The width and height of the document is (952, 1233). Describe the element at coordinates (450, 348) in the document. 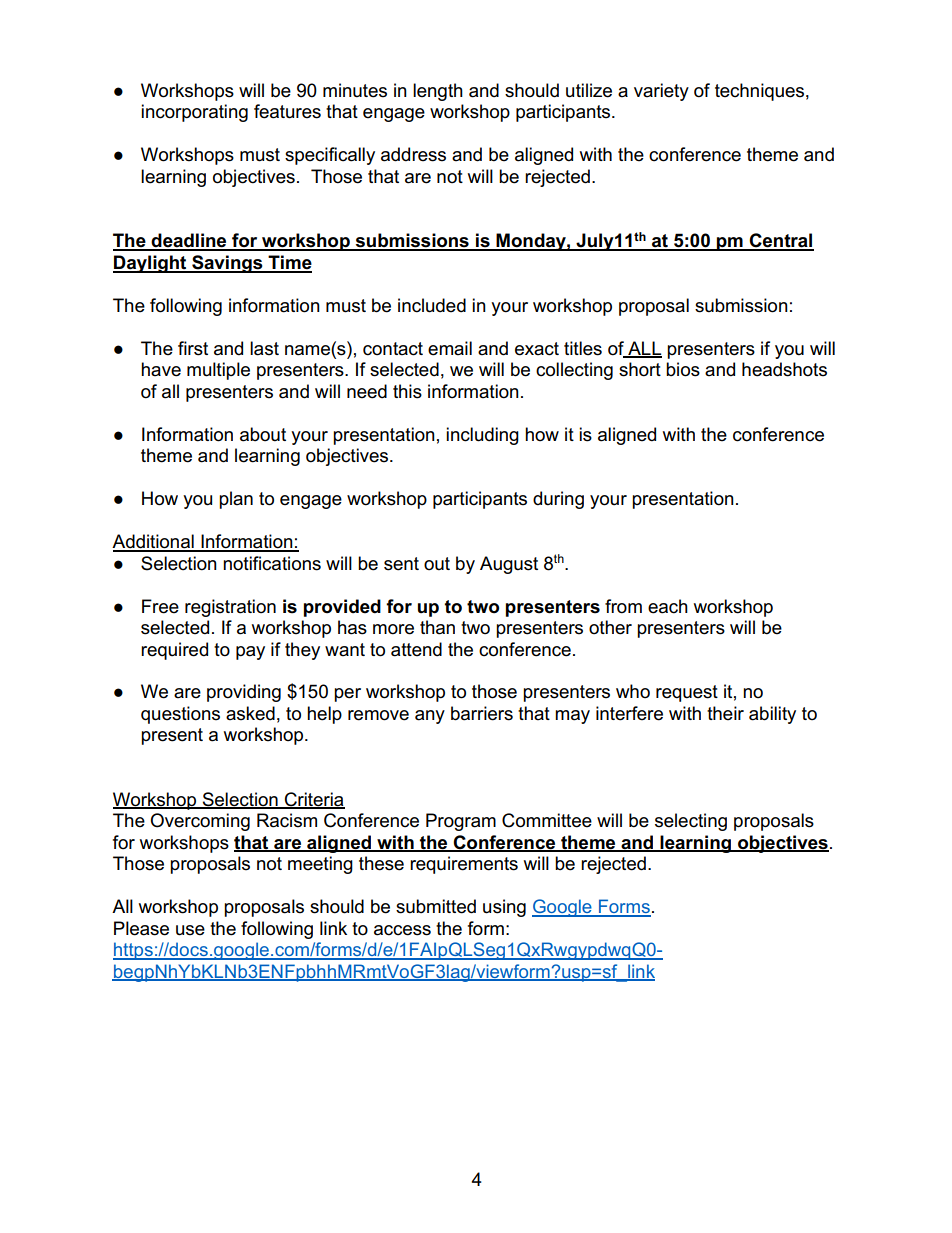

I see `email` at that location.
